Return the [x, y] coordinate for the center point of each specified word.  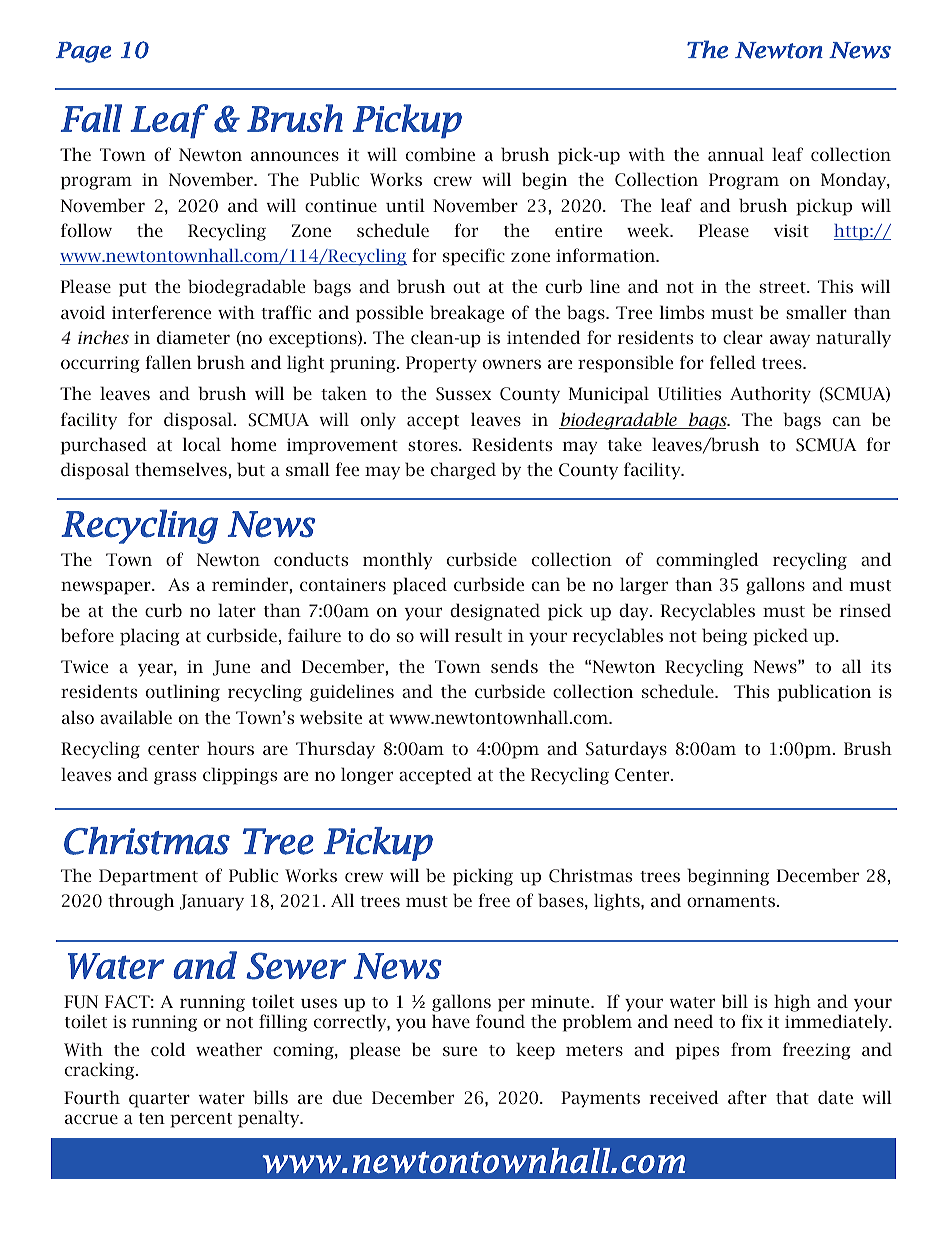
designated [495, 612]
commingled [707, 561]
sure [460, 1051]
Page [83, 52]
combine [440, 154]
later [237, 610]
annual [736, 154]
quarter [159, 1100]
